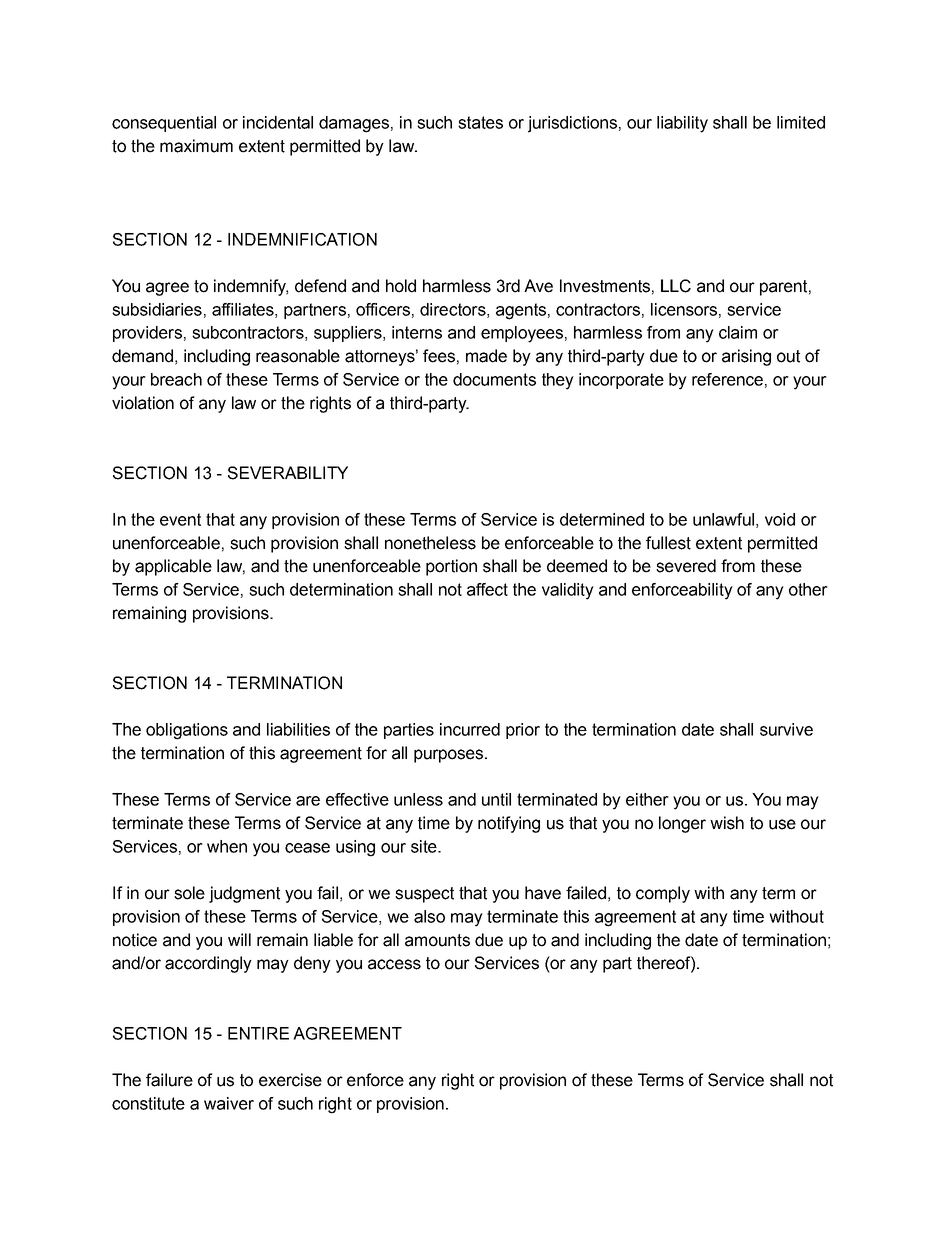 The image size is (952, 1233). I want to click on states, so click(480, 122).
